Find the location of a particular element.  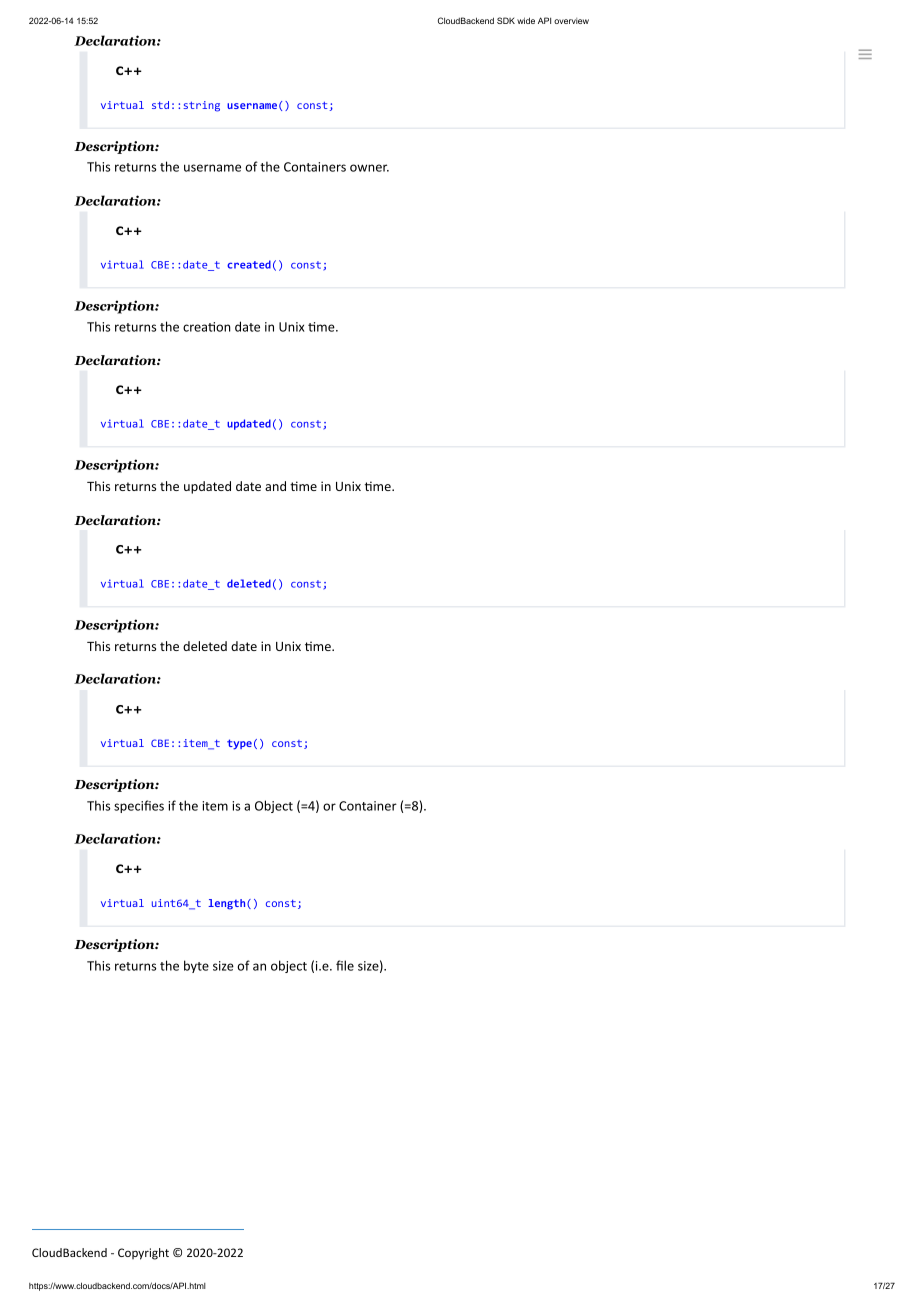

owner is located at coordinates (369, 168).
